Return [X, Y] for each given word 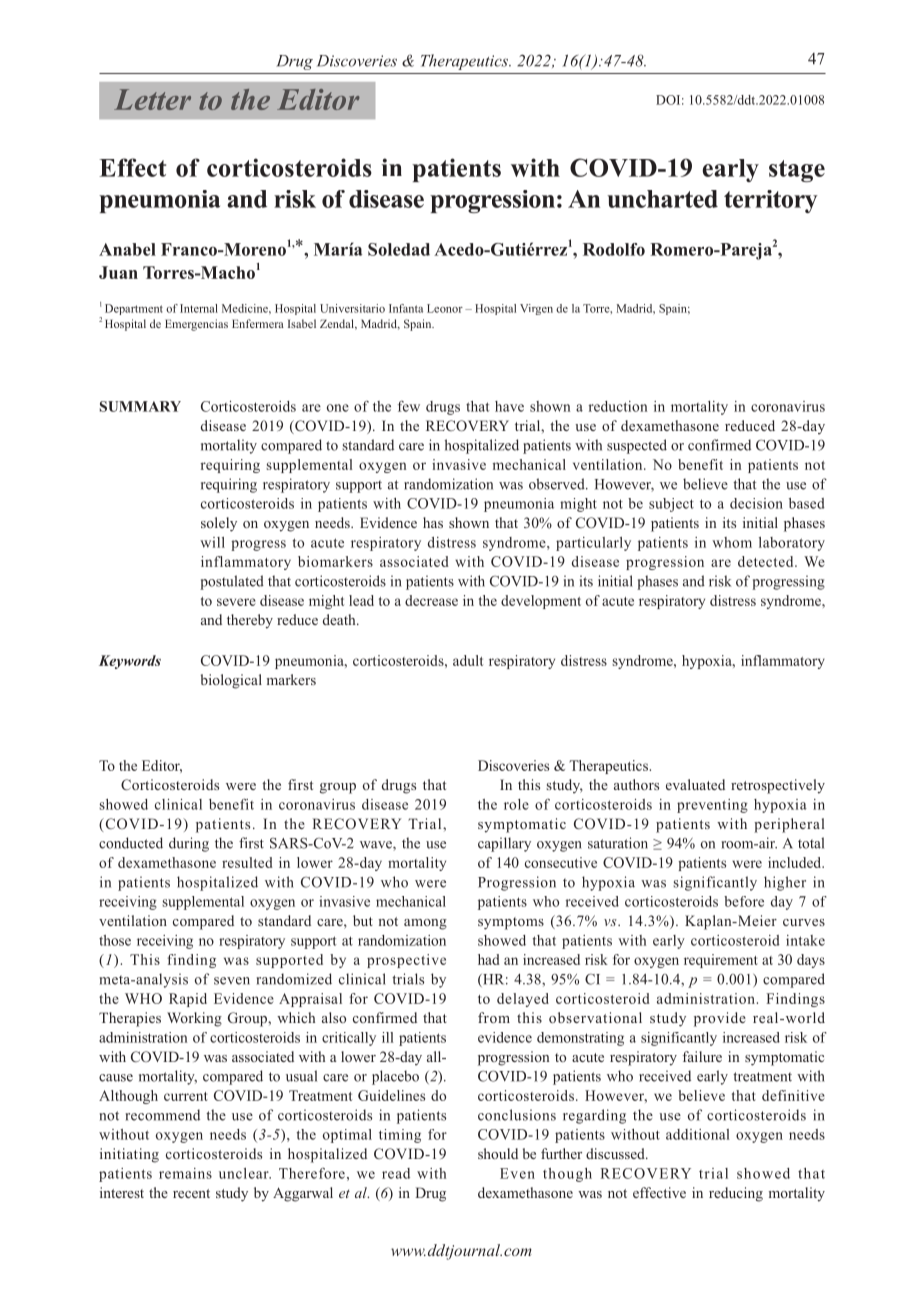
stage [797, 171]
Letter [152, 99]
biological [231, 681]
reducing [736, 1194]
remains [185, 1173]
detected [767, 561]
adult [468, 660]
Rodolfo [614, 249]
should [498, 1153]
